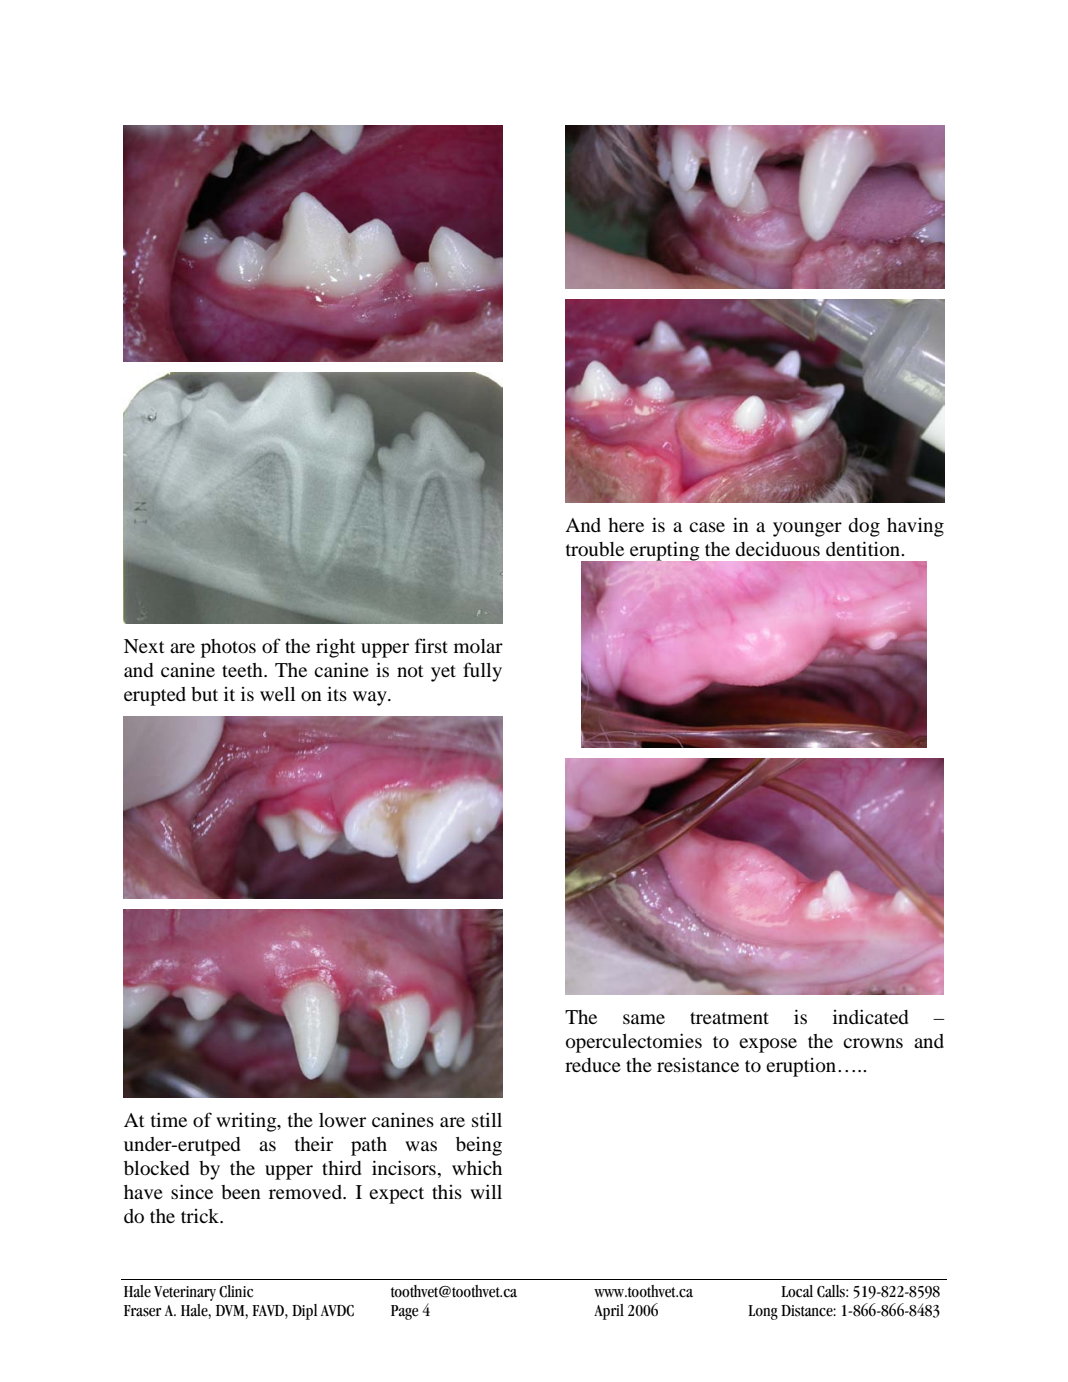  What do you see at coordinates (807, 529) in the screenshot?
I see `younger` at bounding box center [807, 529].
